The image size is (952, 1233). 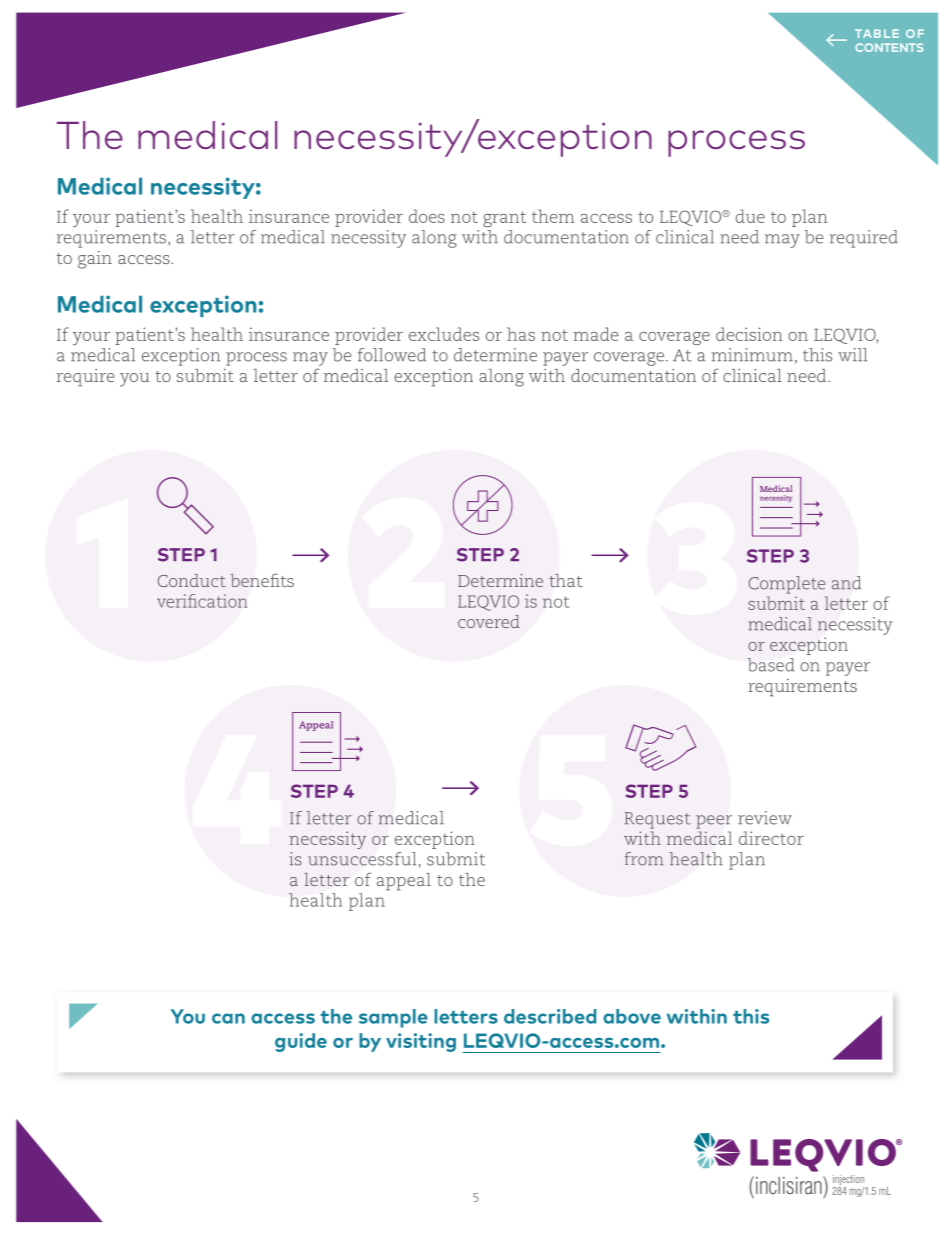 I want to click on that, so click(x=566, y=580).
